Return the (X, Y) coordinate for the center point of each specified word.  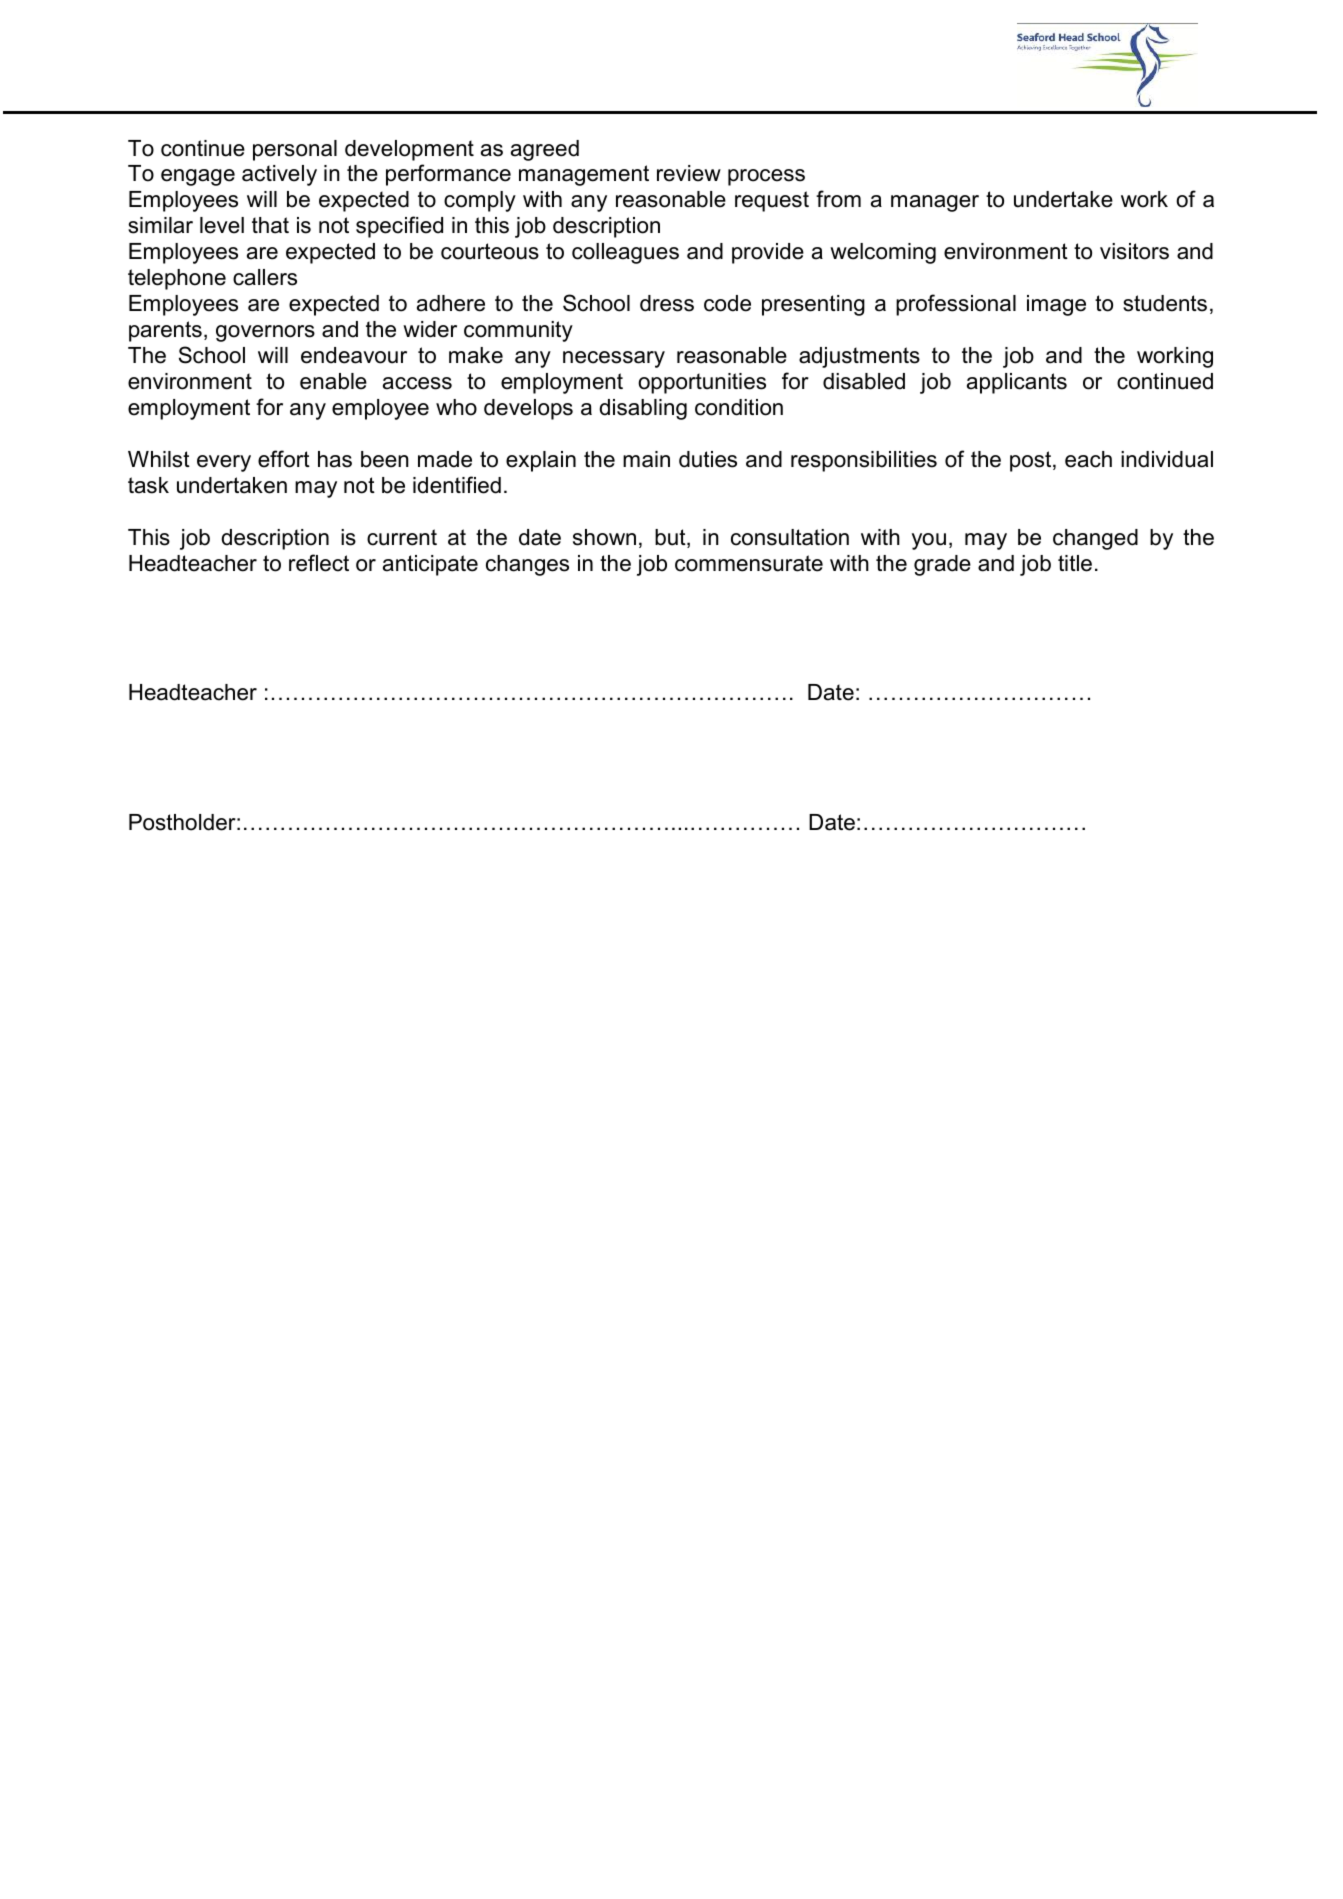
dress (667, 303)
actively (279, 175)
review (689, 173)
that (270, 225)
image (1056, 305)
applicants (1017, 383)
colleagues (625, 253)
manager (935, 203)
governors (265, 333)
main (646, 459)
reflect (319, 563)
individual (1167, 459)
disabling (643, 409)
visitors (1134, 251)
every (224, 463)
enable (333, 381)
